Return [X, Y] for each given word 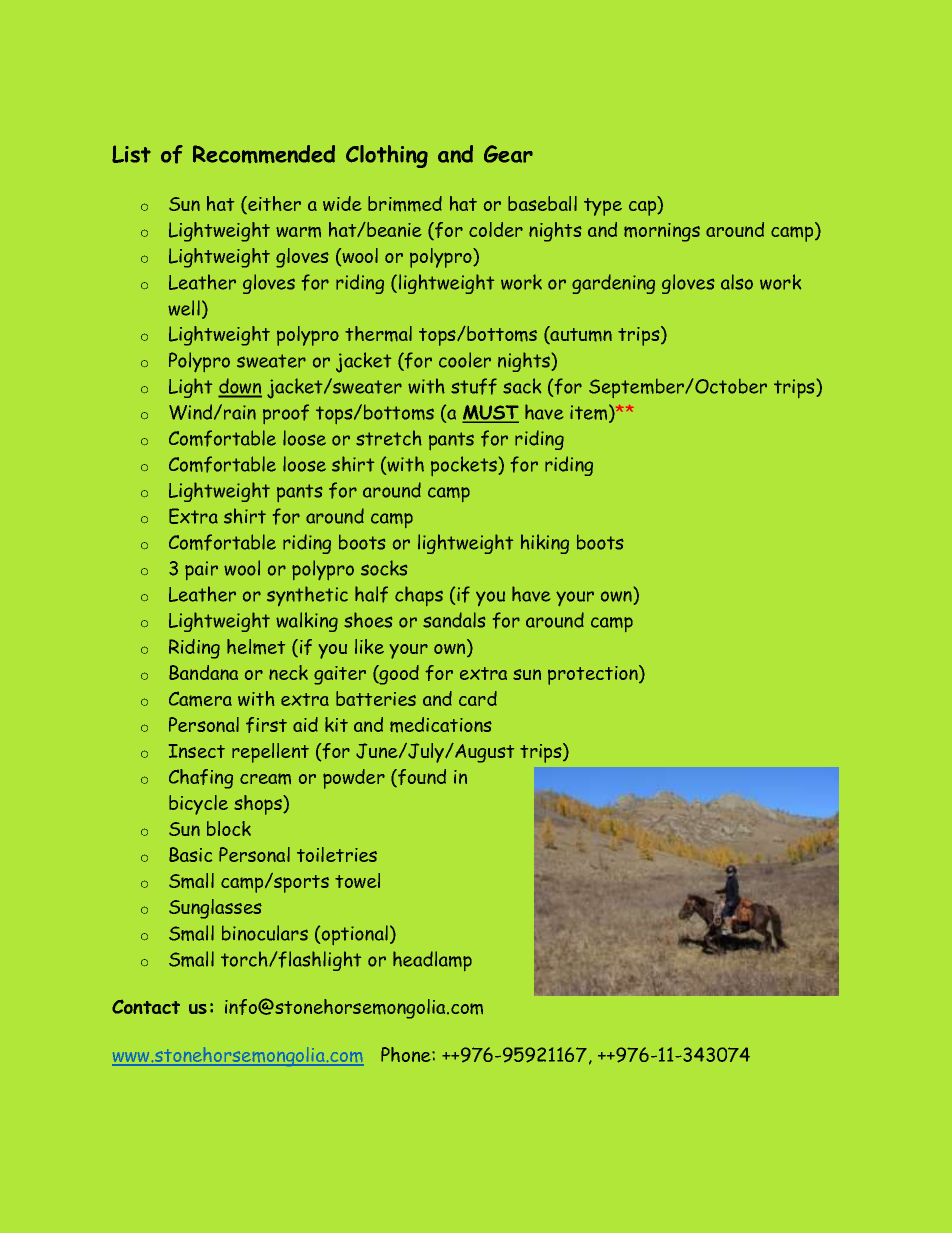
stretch [389, 438]
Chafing [201, 779]
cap [644, 208]
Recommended [264, 154]
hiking [545, 544]
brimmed [405, 204]
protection [594, 675]
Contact [146, 1007]
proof [286, 414]
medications [441, 725]
